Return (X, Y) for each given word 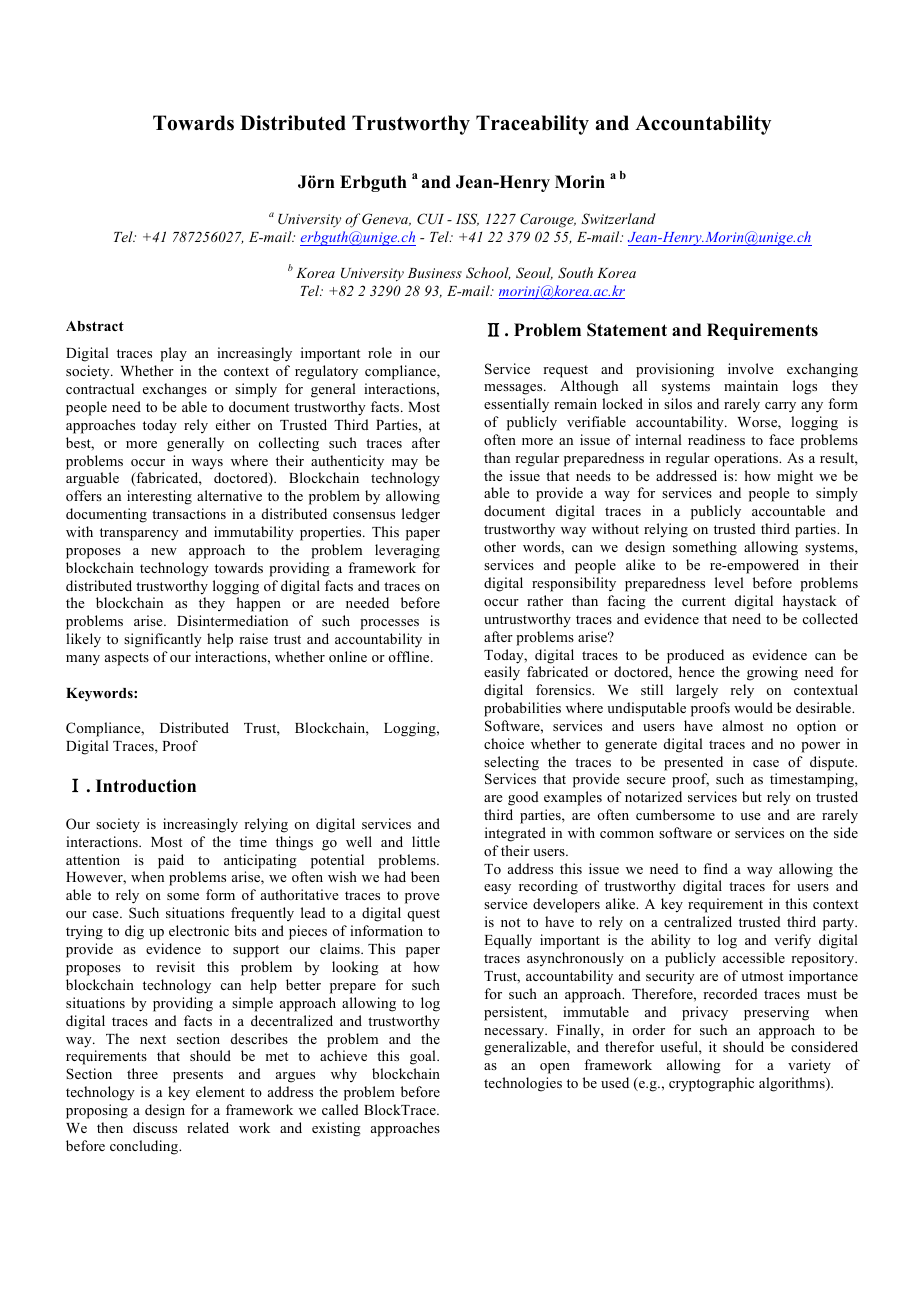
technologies (523, 1084)
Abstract (95, 326)
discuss (155, 1127)
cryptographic (711, 1084)
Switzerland (618, 218)
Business (435, 273)
